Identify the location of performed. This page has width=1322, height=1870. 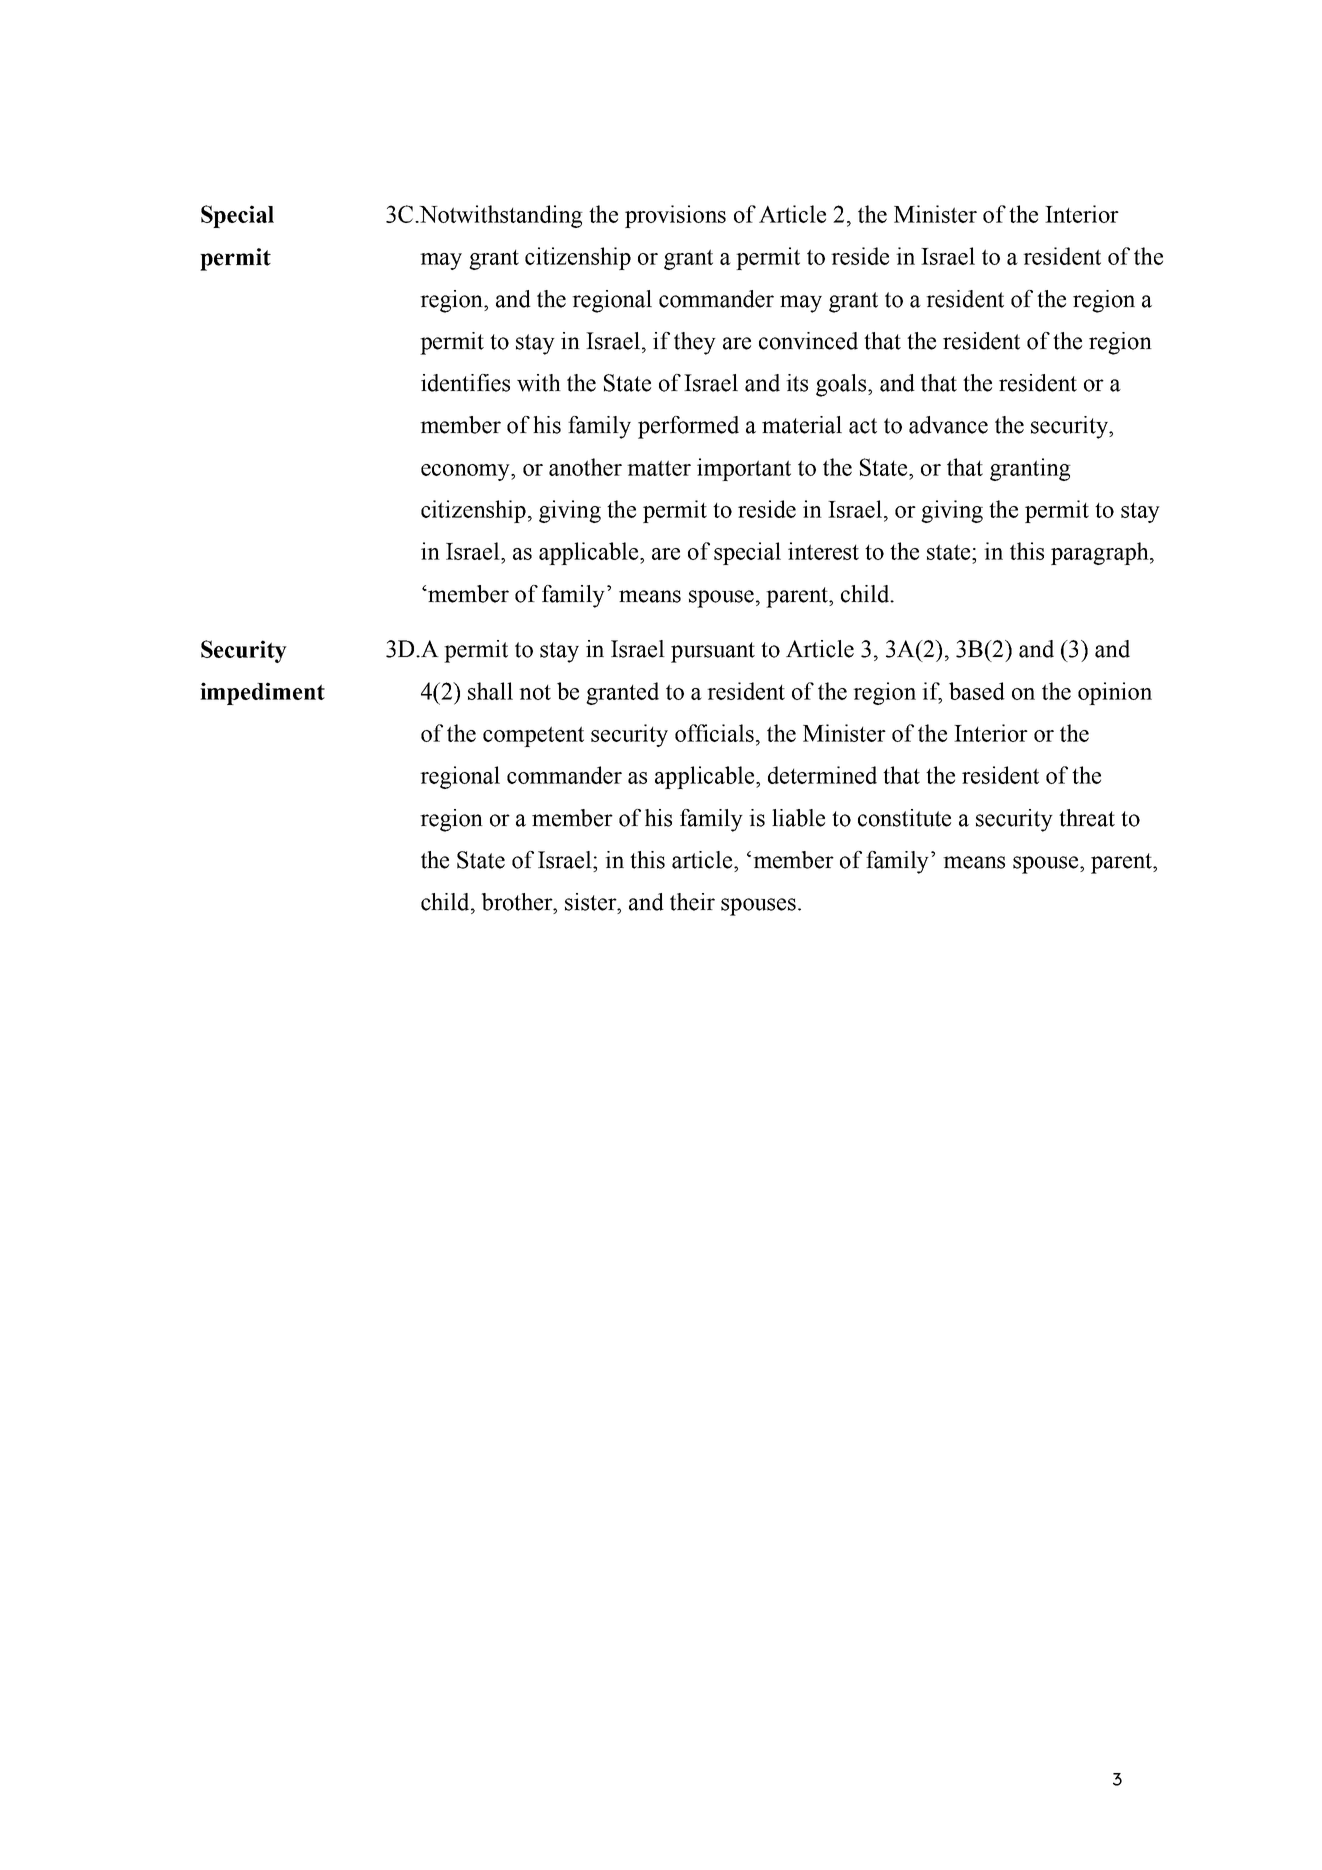
(688, 427).
